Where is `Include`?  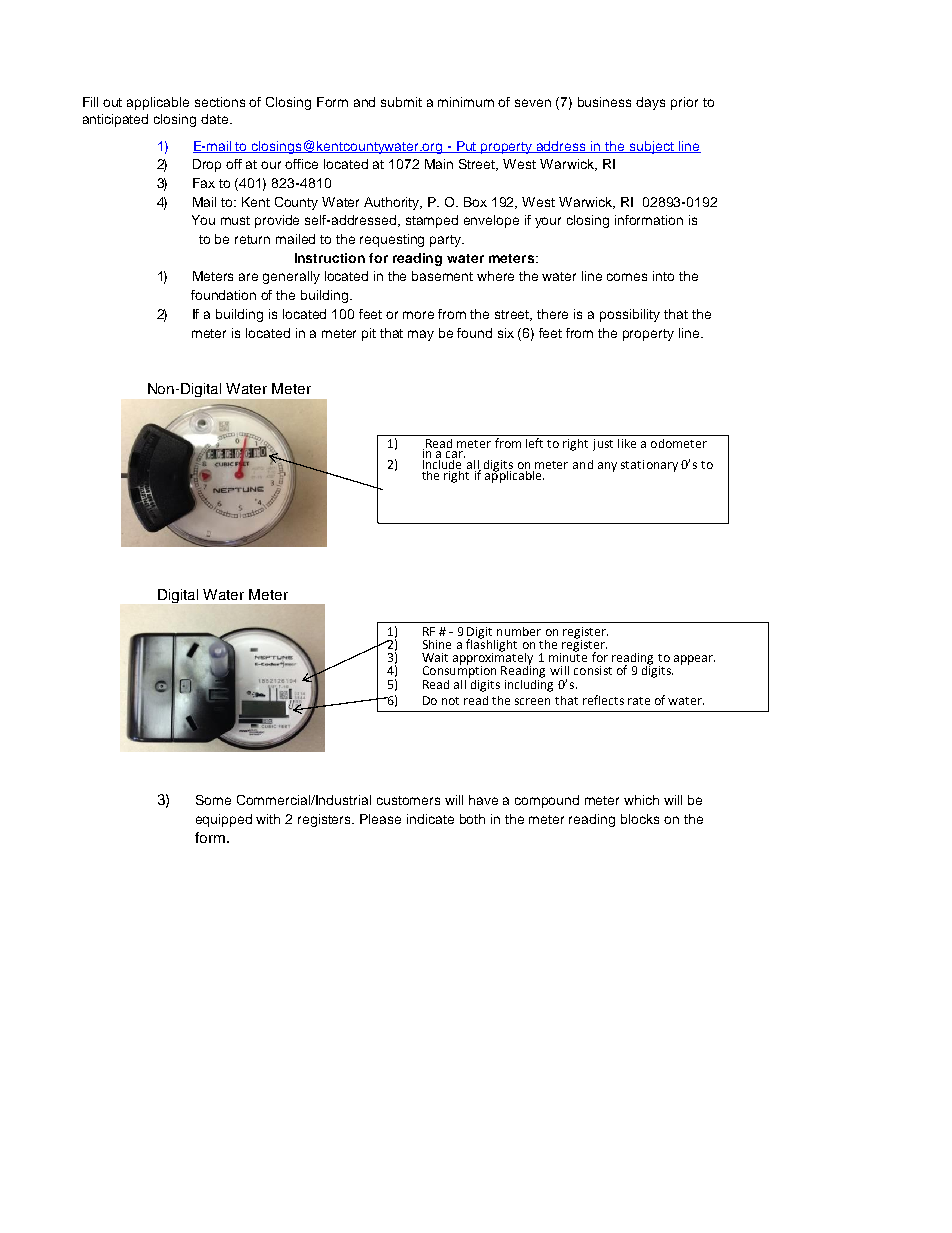 Include is located at coordinates (444, 463).
